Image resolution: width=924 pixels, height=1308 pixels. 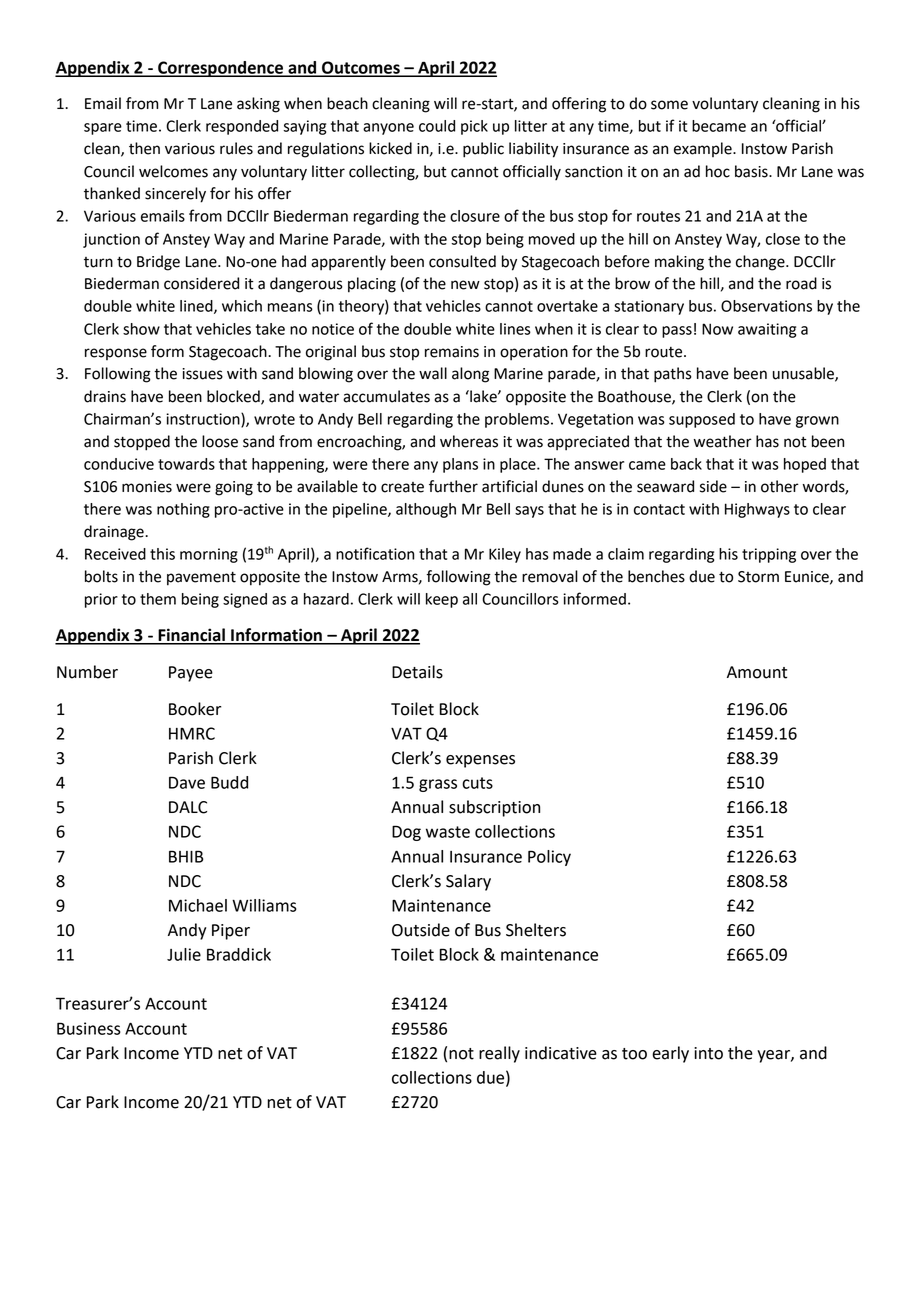 I want to click on keep, so click(x=442, y=600).
